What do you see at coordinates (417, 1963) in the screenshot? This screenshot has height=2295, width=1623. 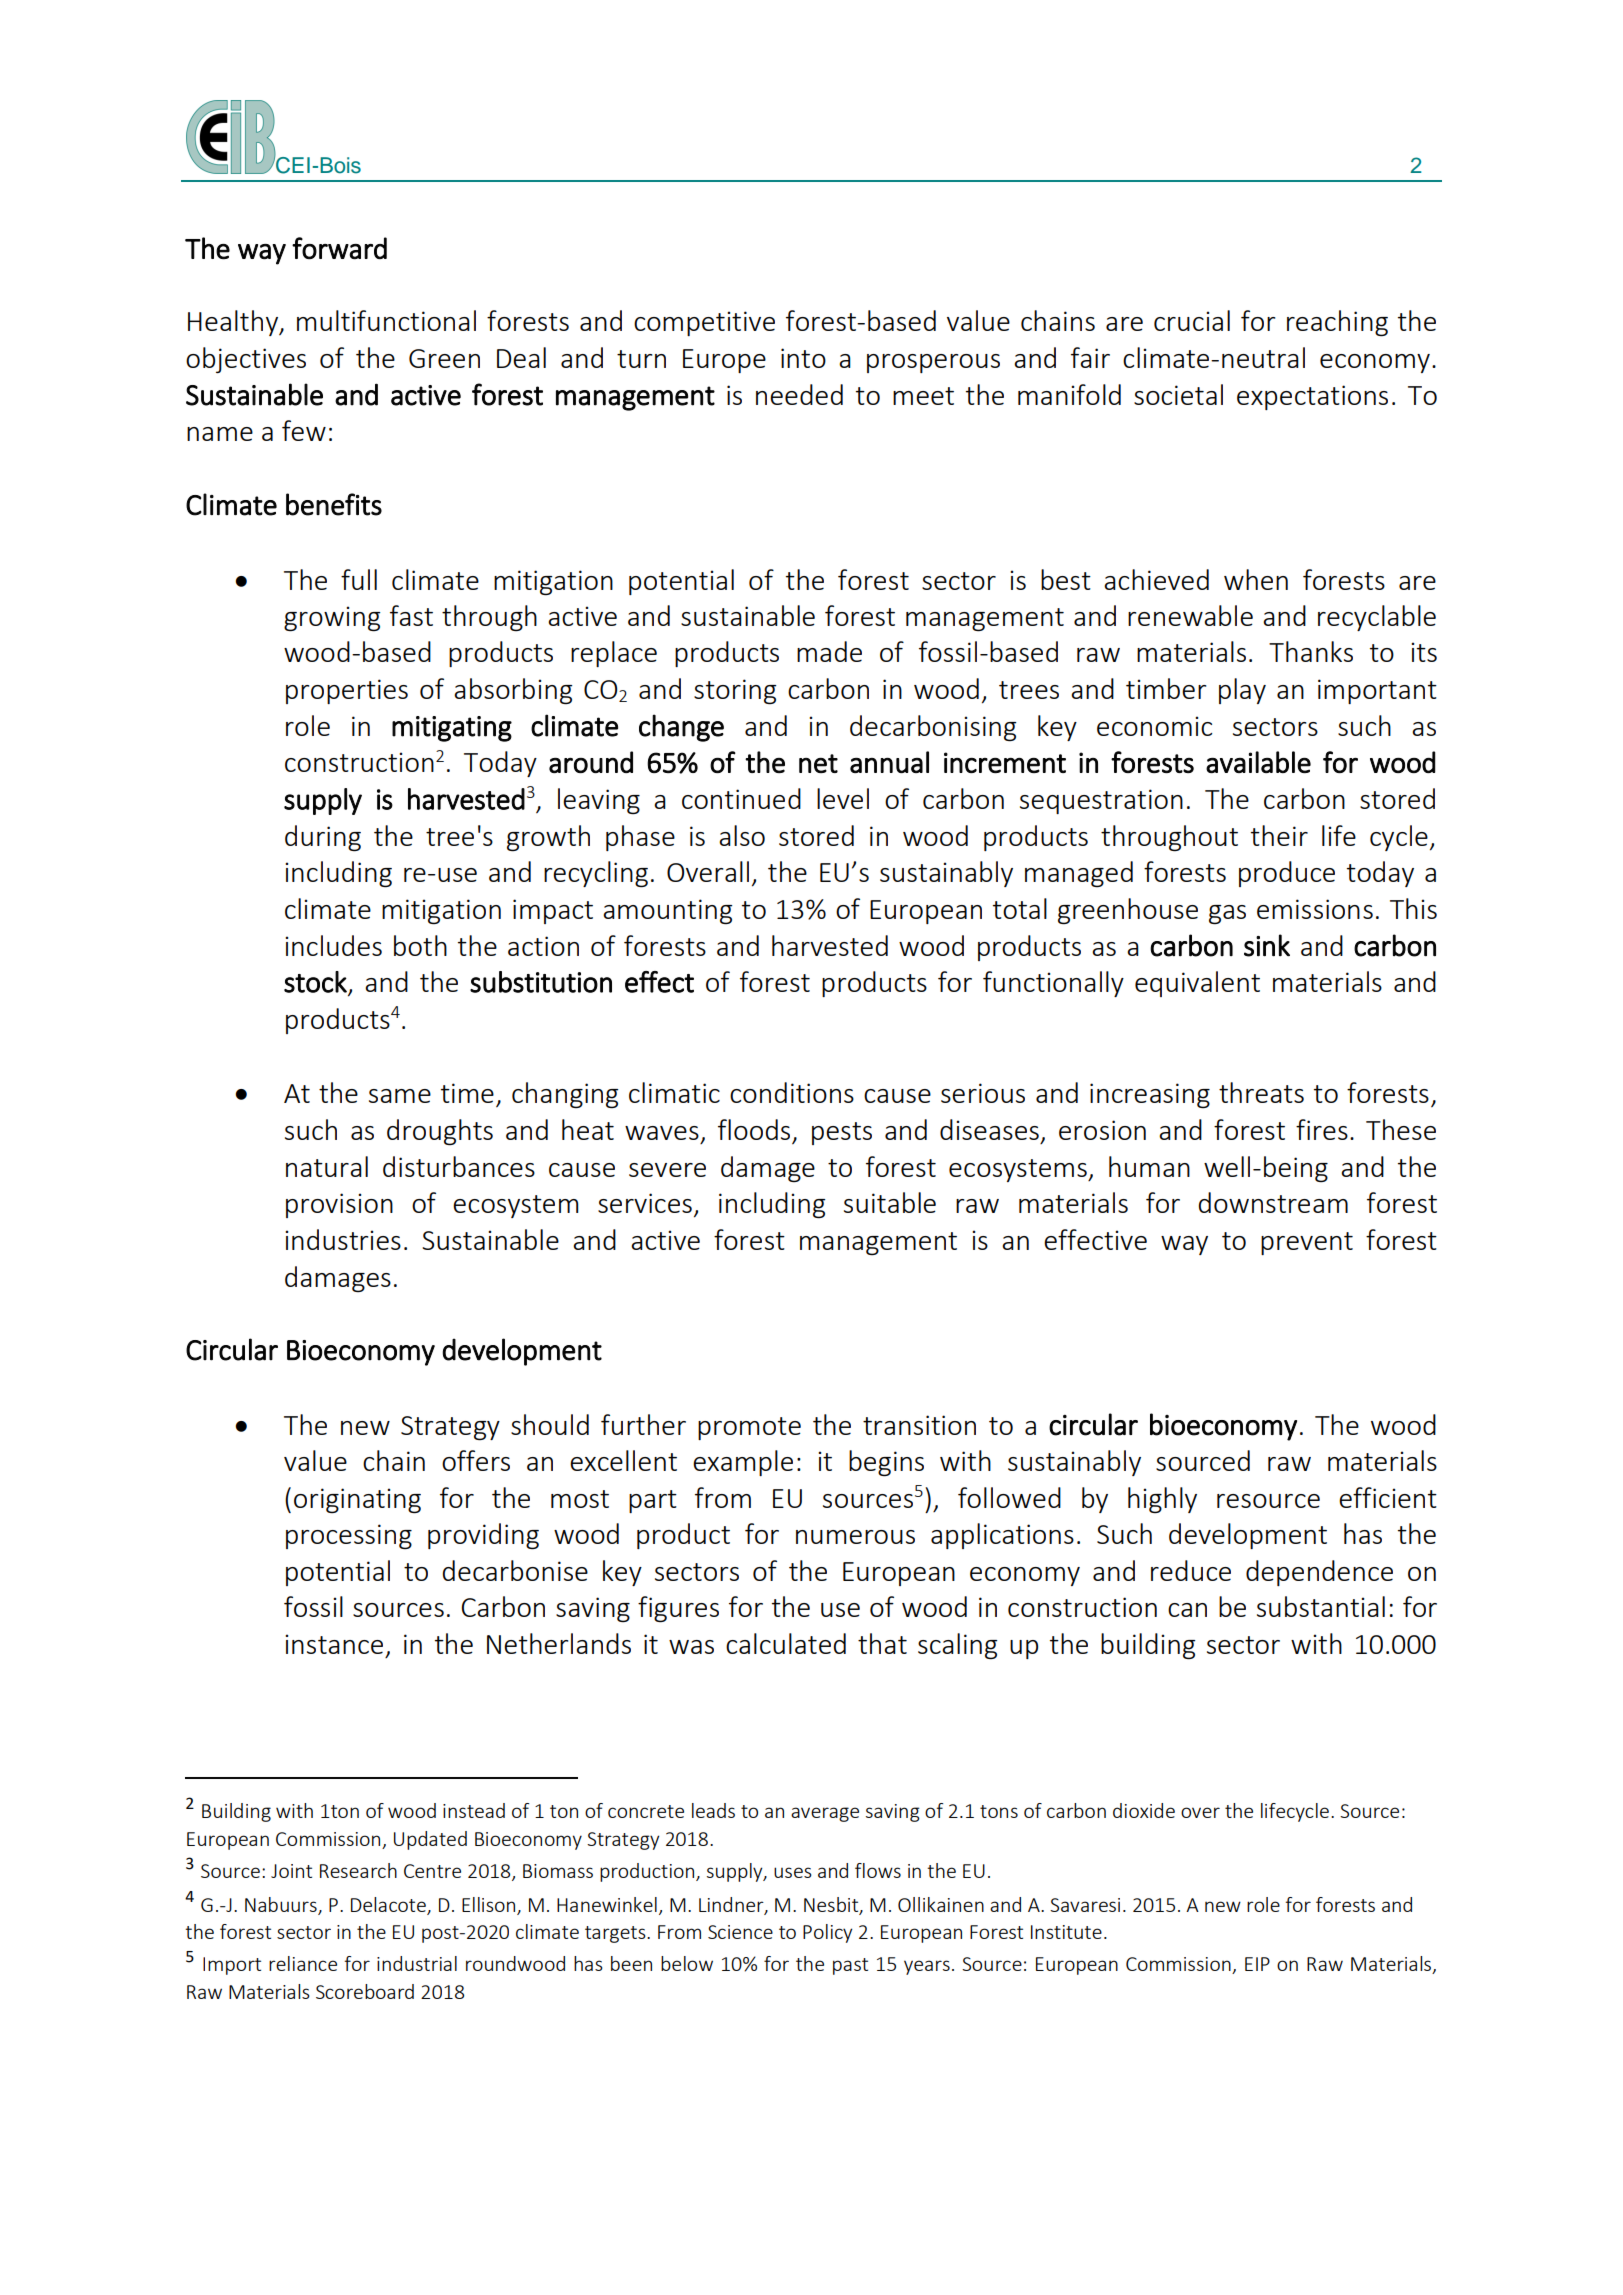 I see `industrial` at bounding box center [417, 1963].
